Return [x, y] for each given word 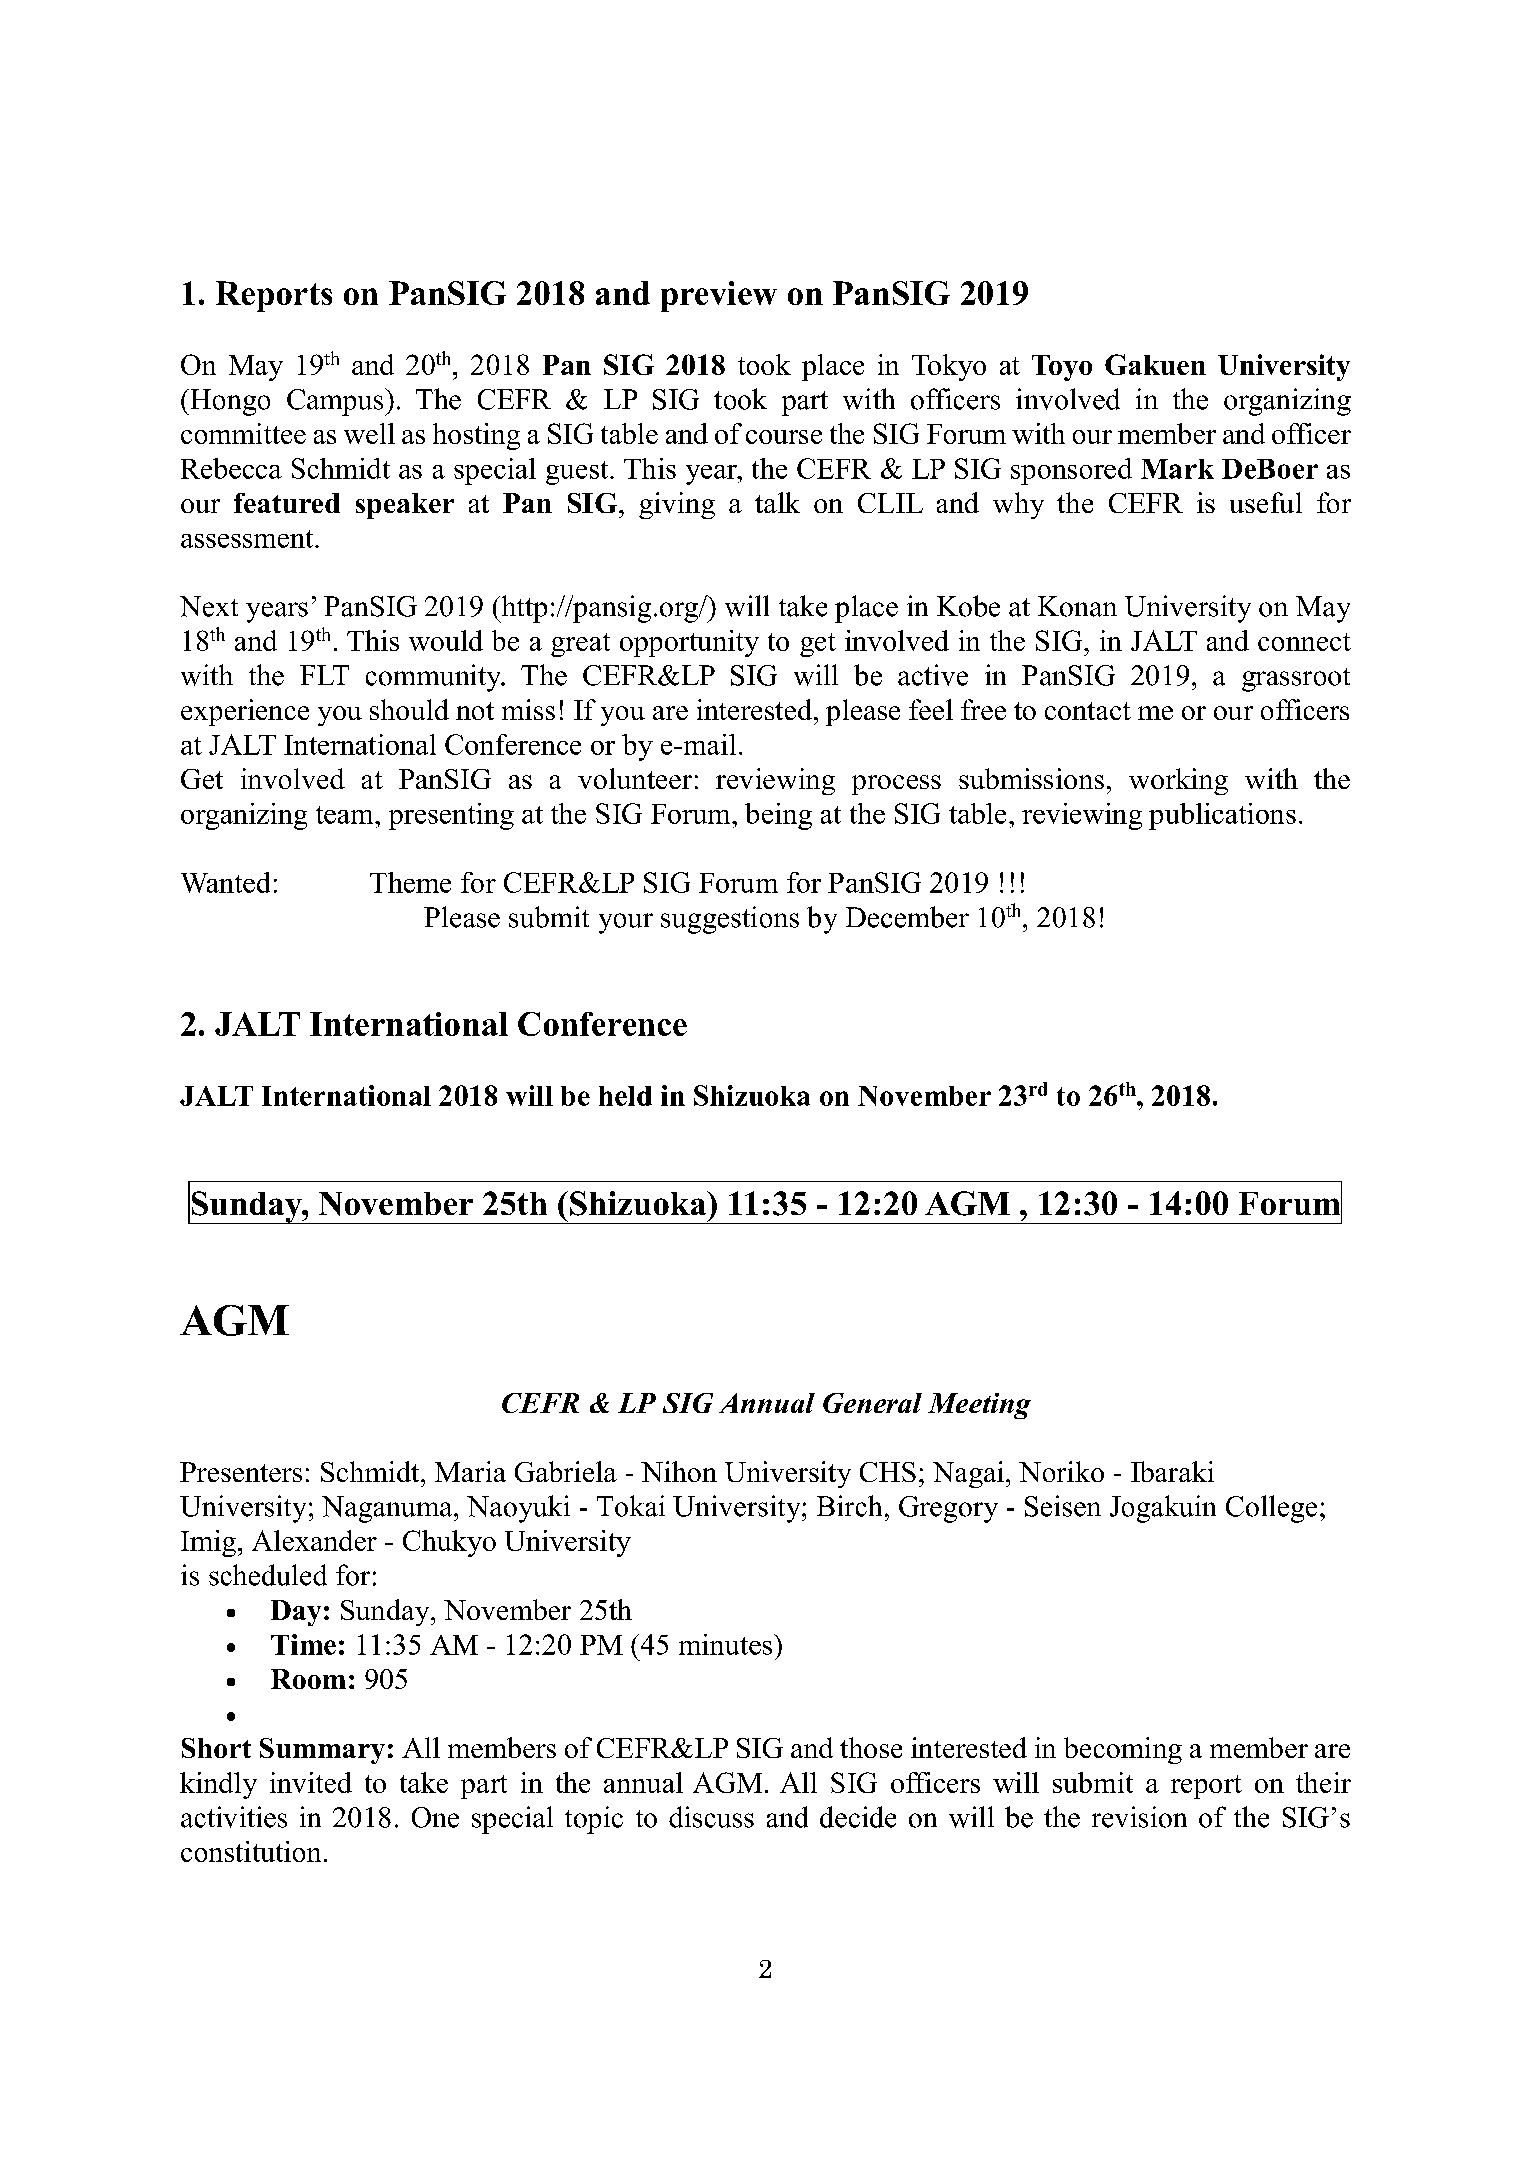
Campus [336, 402]
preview [719, 296]
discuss [711, 1817]
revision [1139, 1817]
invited [311, 1782]
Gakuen [1155, 364]
